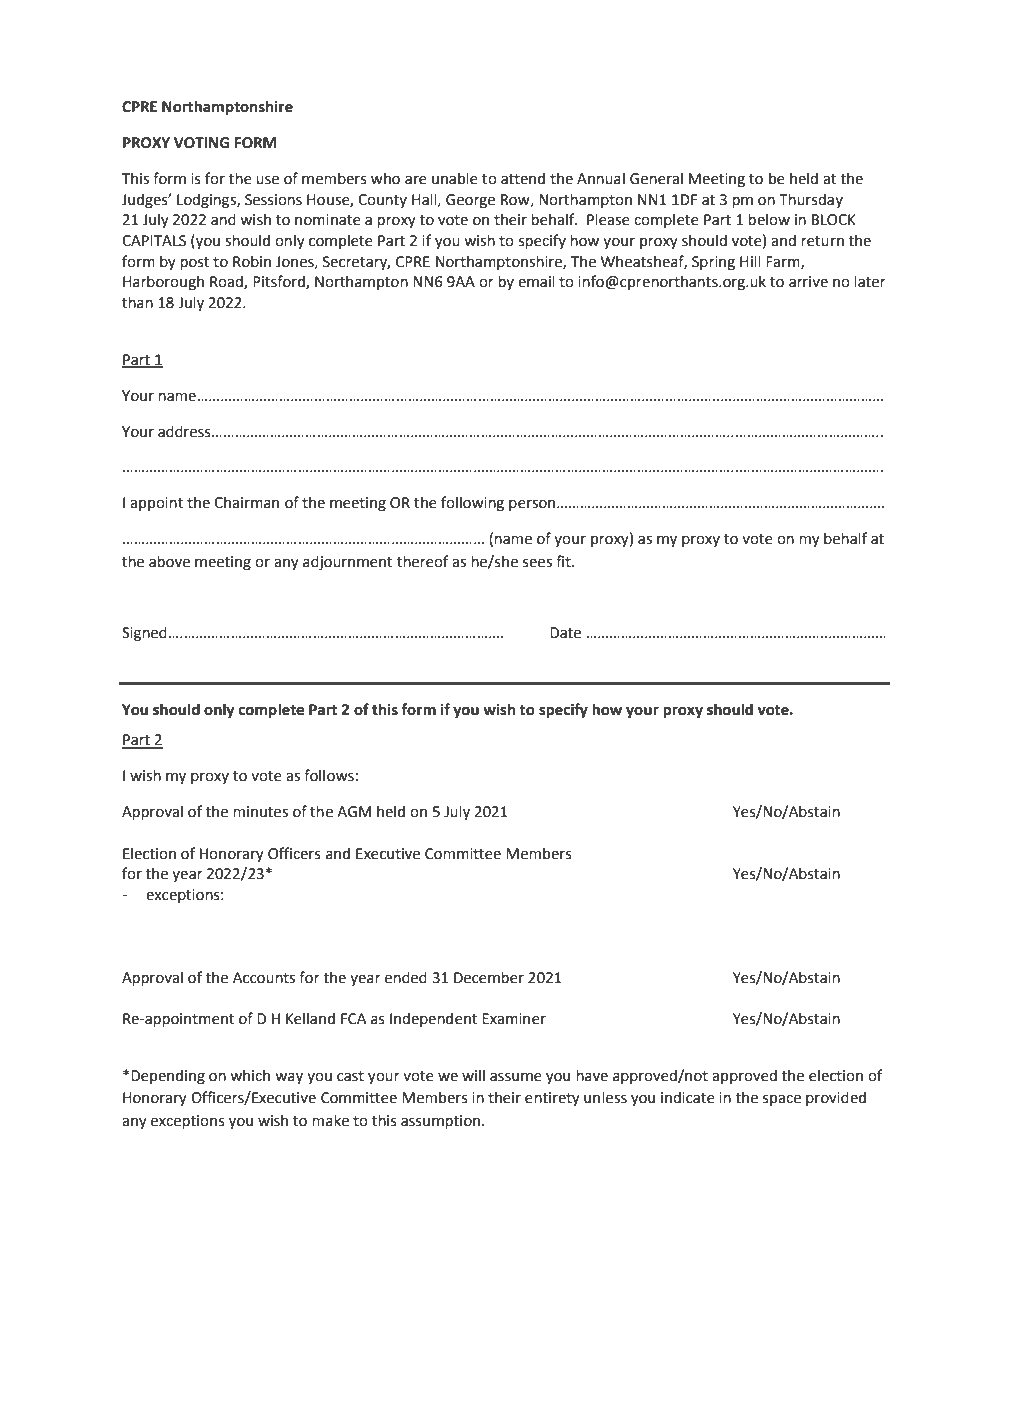  Describe the element at coordinates (523, 178) in the screenshot. I see `attend` at that location.
